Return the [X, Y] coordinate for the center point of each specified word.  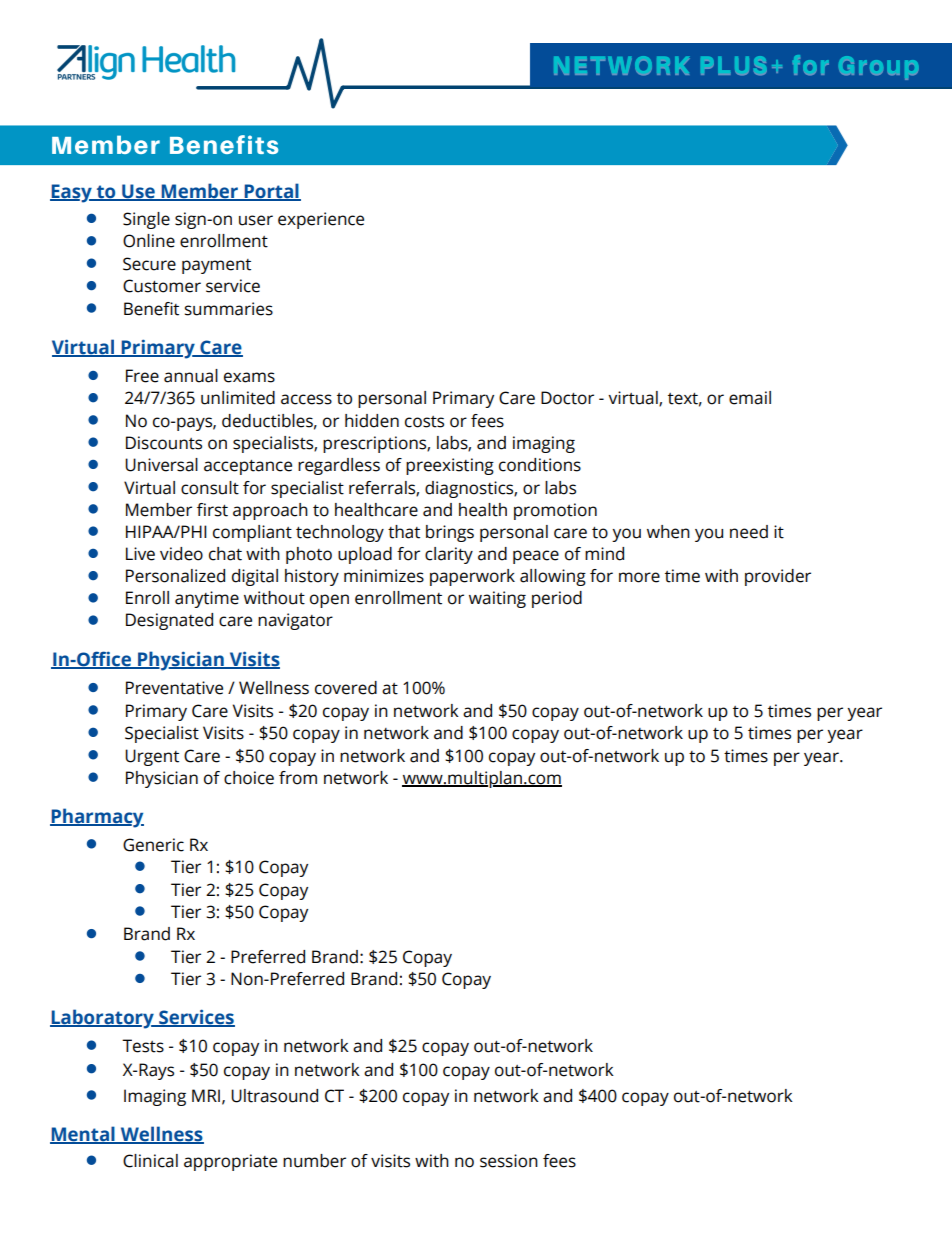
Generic [153, 845]
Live [140, 554]
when [668, 532]
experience [321, 220]
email [750, 398]
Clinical [150, 1161]
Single [146, 220]
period [557, 599]
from [298, 778]
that [404, 532]
